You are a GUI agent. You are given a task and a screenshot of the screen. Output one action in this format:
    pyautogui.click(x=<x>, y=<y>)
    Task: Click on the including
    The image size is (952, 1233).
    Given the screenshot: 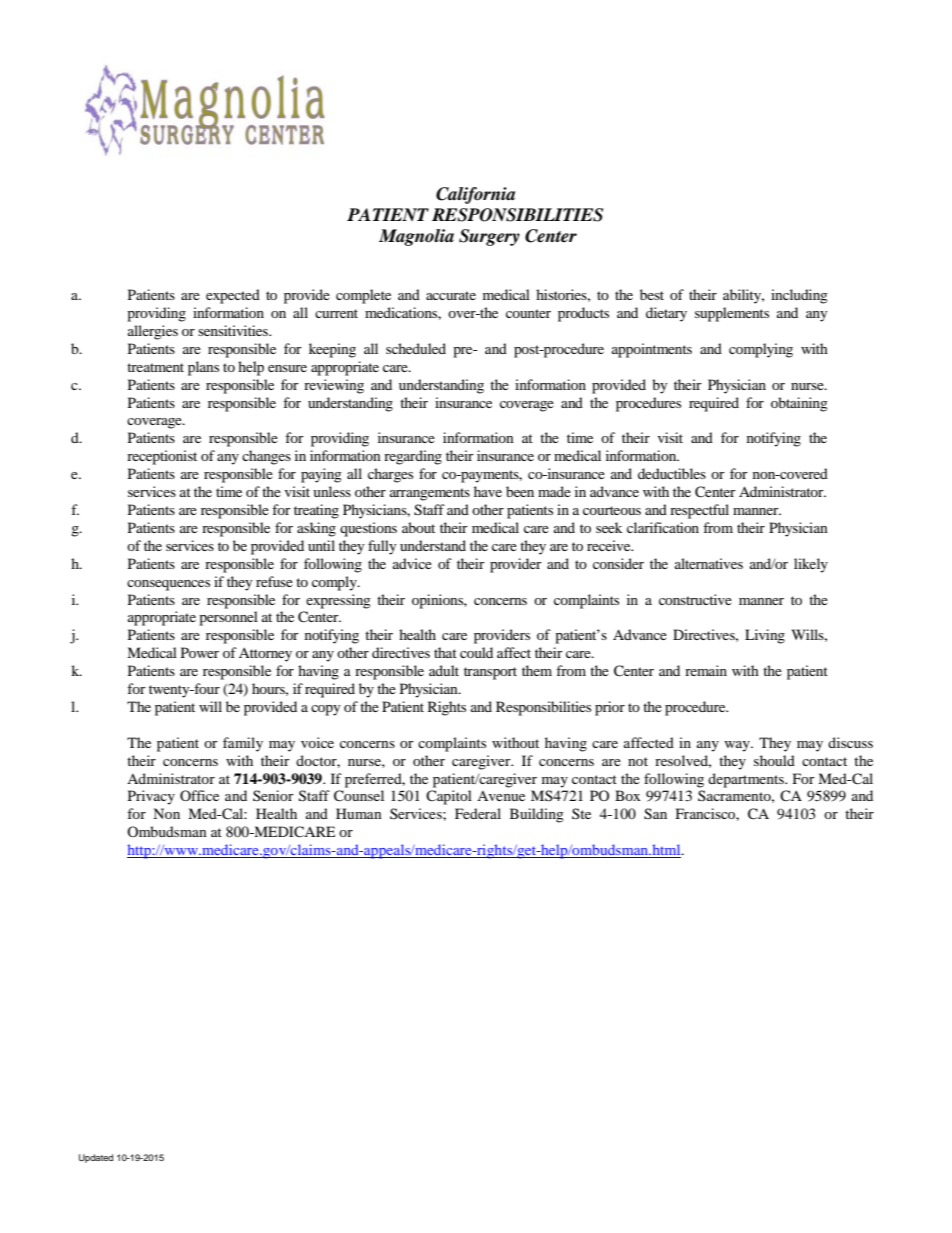 What is the action you would take?
    pyautogui.click(x=799, y=296)
